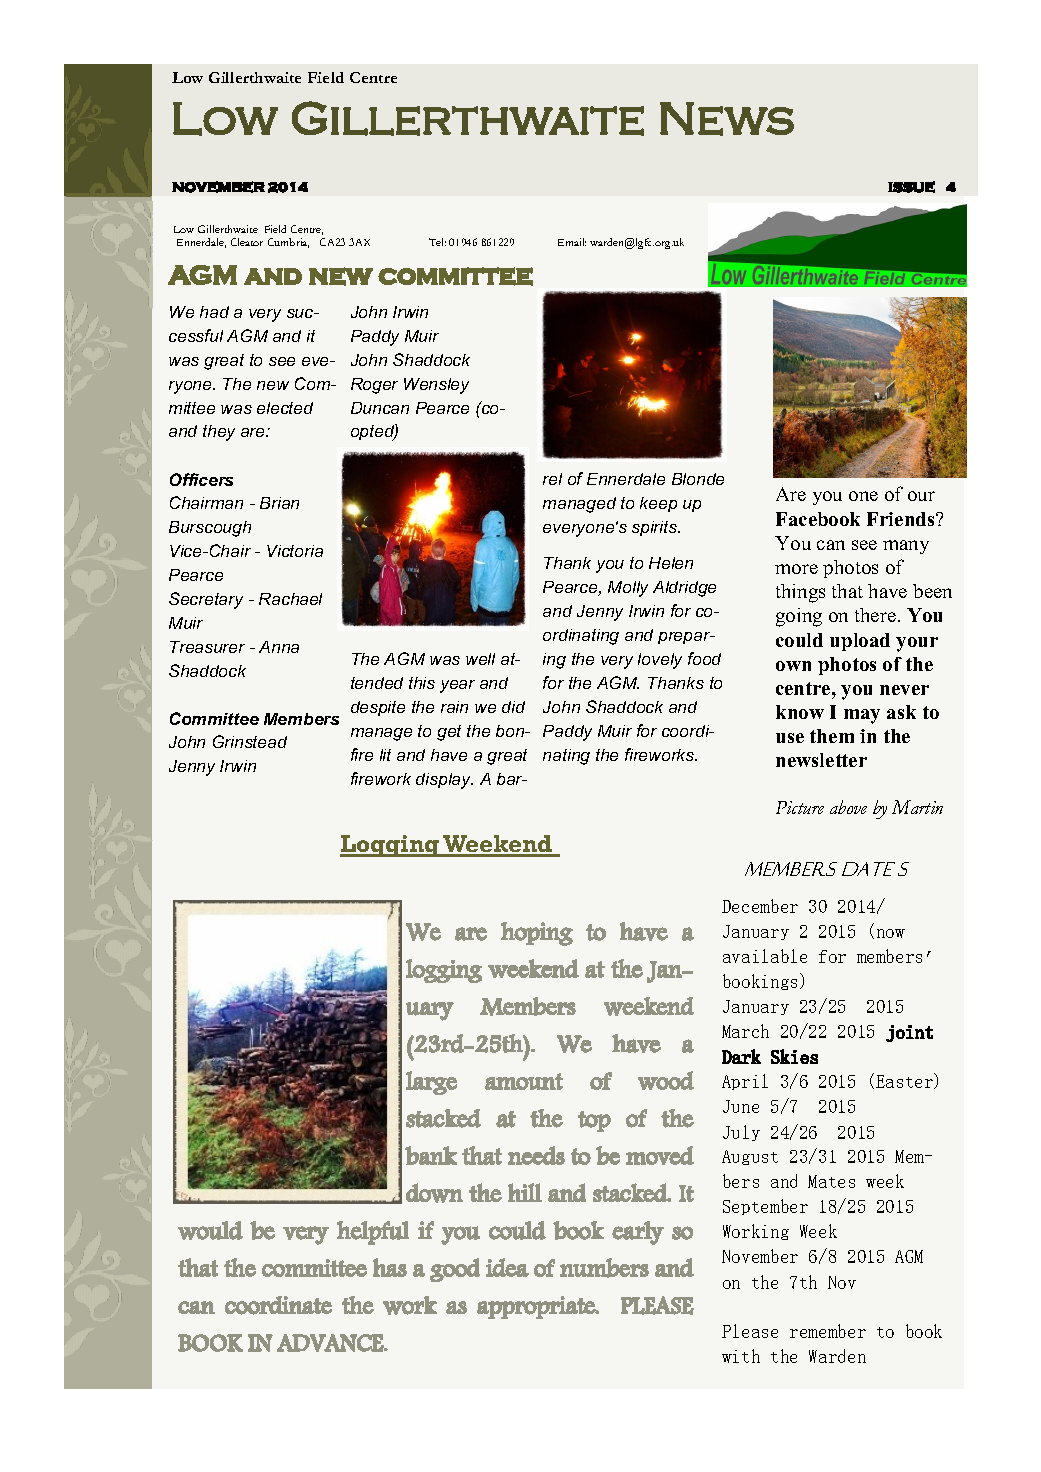 The height and width of the screenshot is (1472, 1041). What do you see at coordinates (288, 243) in the screenshot?
I see `Cumbria` at bounding box center [288, 243].
